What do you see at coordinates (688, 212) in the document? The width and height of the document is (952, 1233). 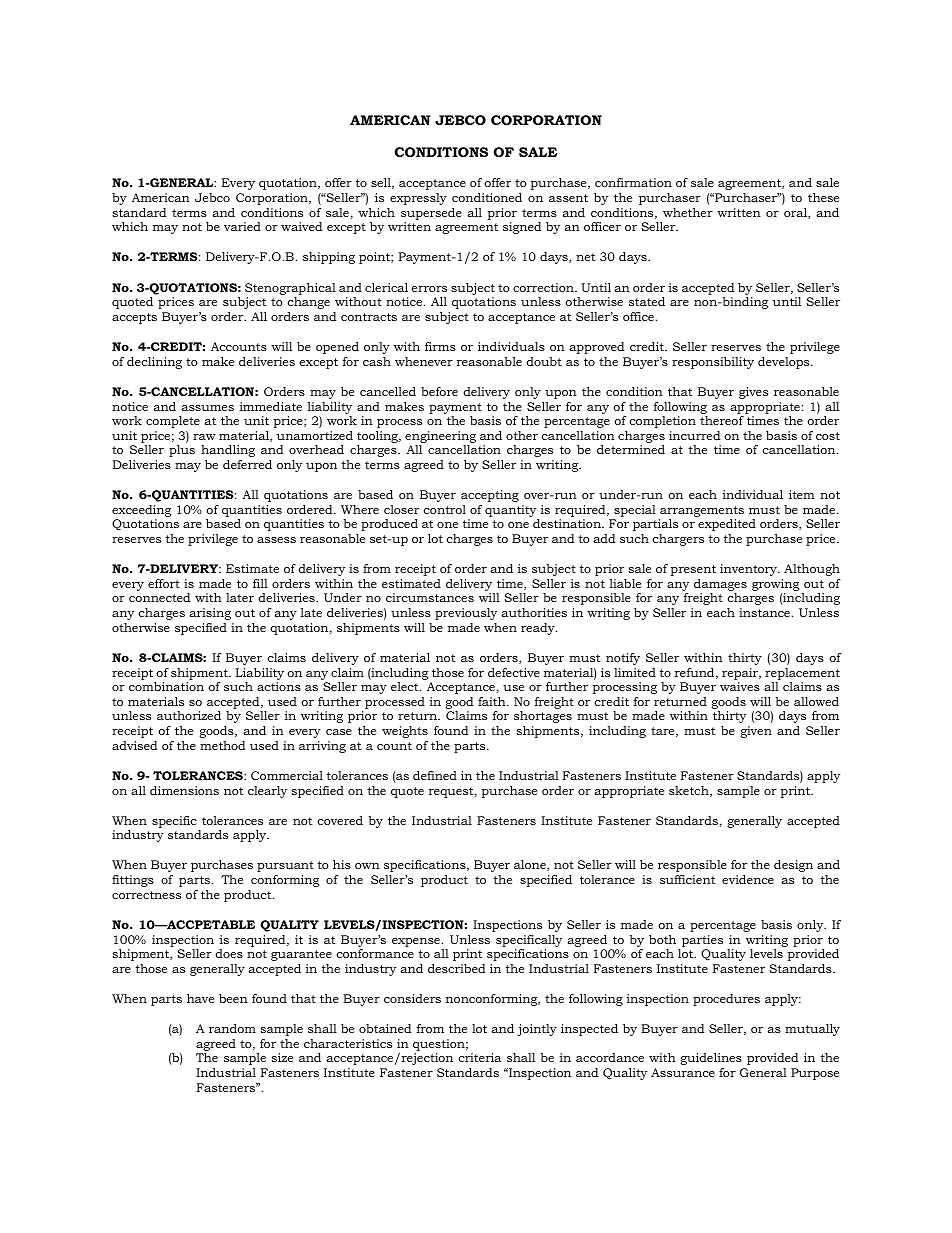 I see `whether` at bounding box center [688, 212].
